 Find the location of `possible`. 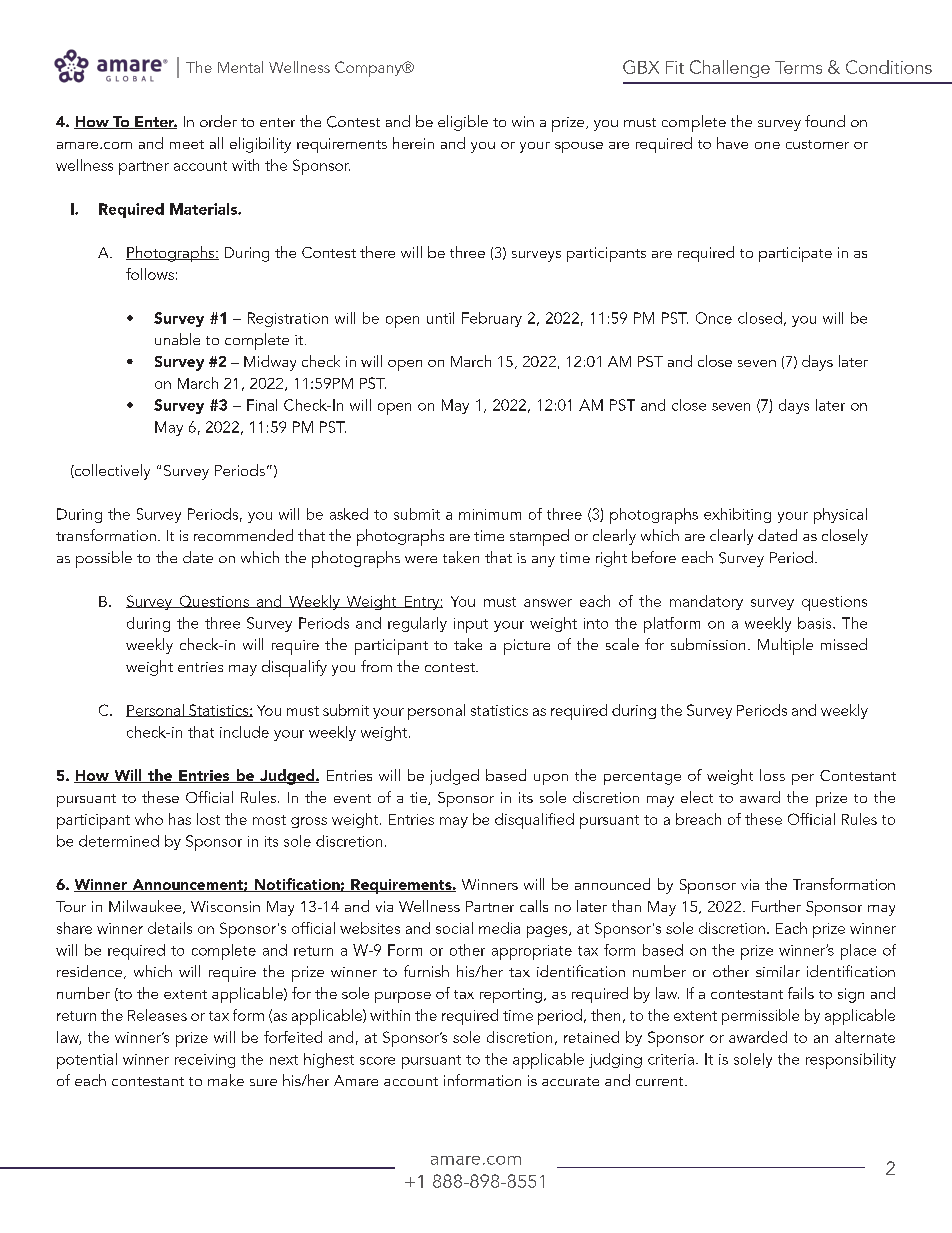

possible is located at coordinates (104, 559).
